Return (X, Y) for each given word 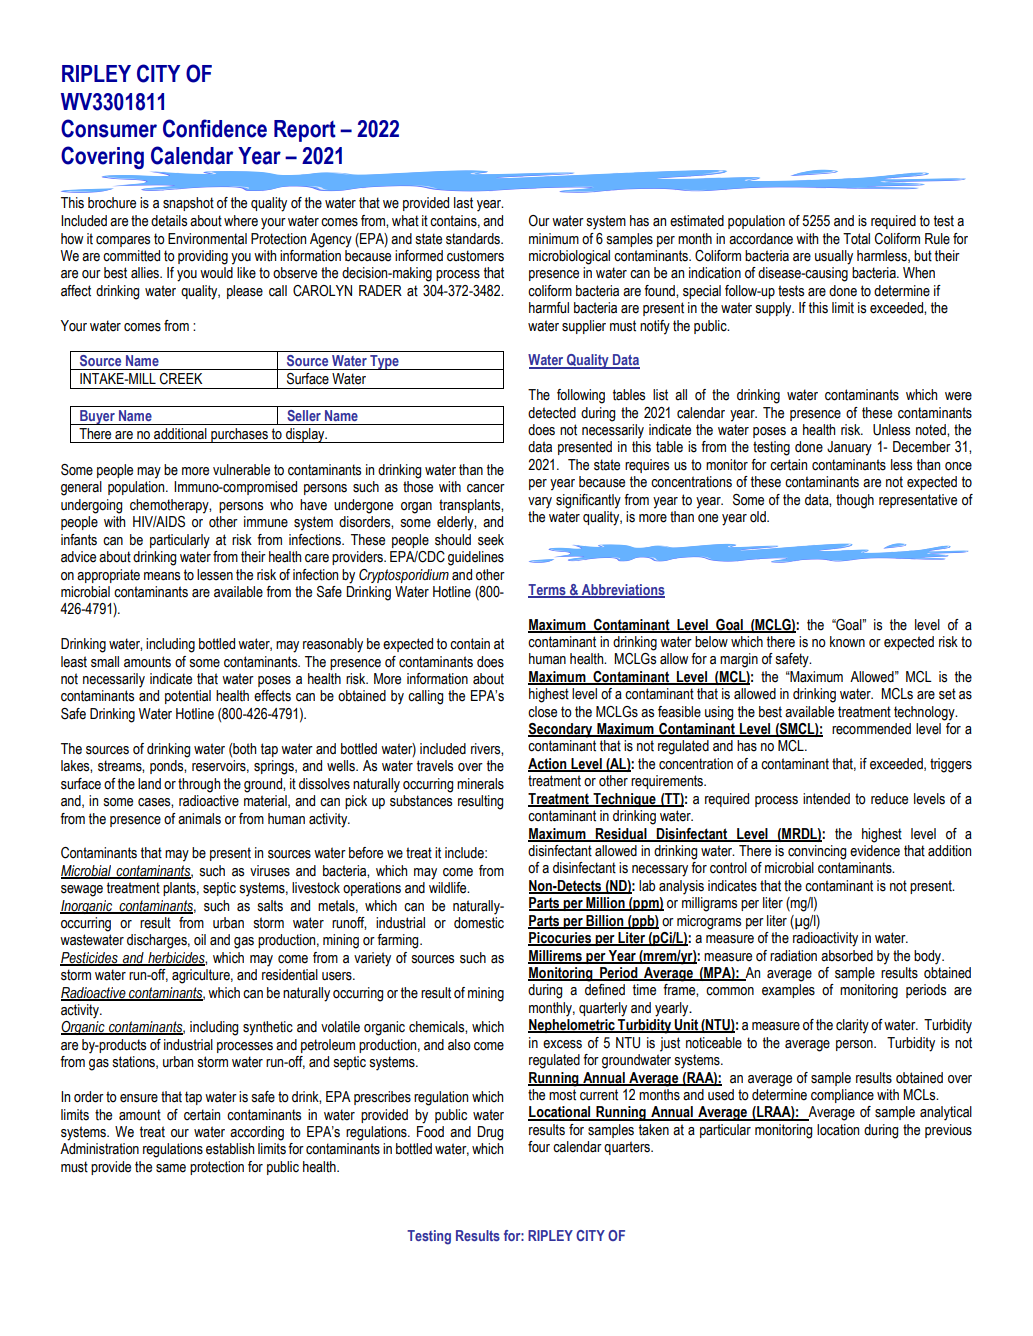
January (849, 448)
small (105, 662)
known (847, 642)
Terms (548, 590)
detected (552, 413)
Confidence (215, 128)
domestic (479, 923)
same (171, 1168)
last (463, 203)
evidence (875, 851)
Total (856, 239)
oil (200, 940)
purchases (239, 435)
